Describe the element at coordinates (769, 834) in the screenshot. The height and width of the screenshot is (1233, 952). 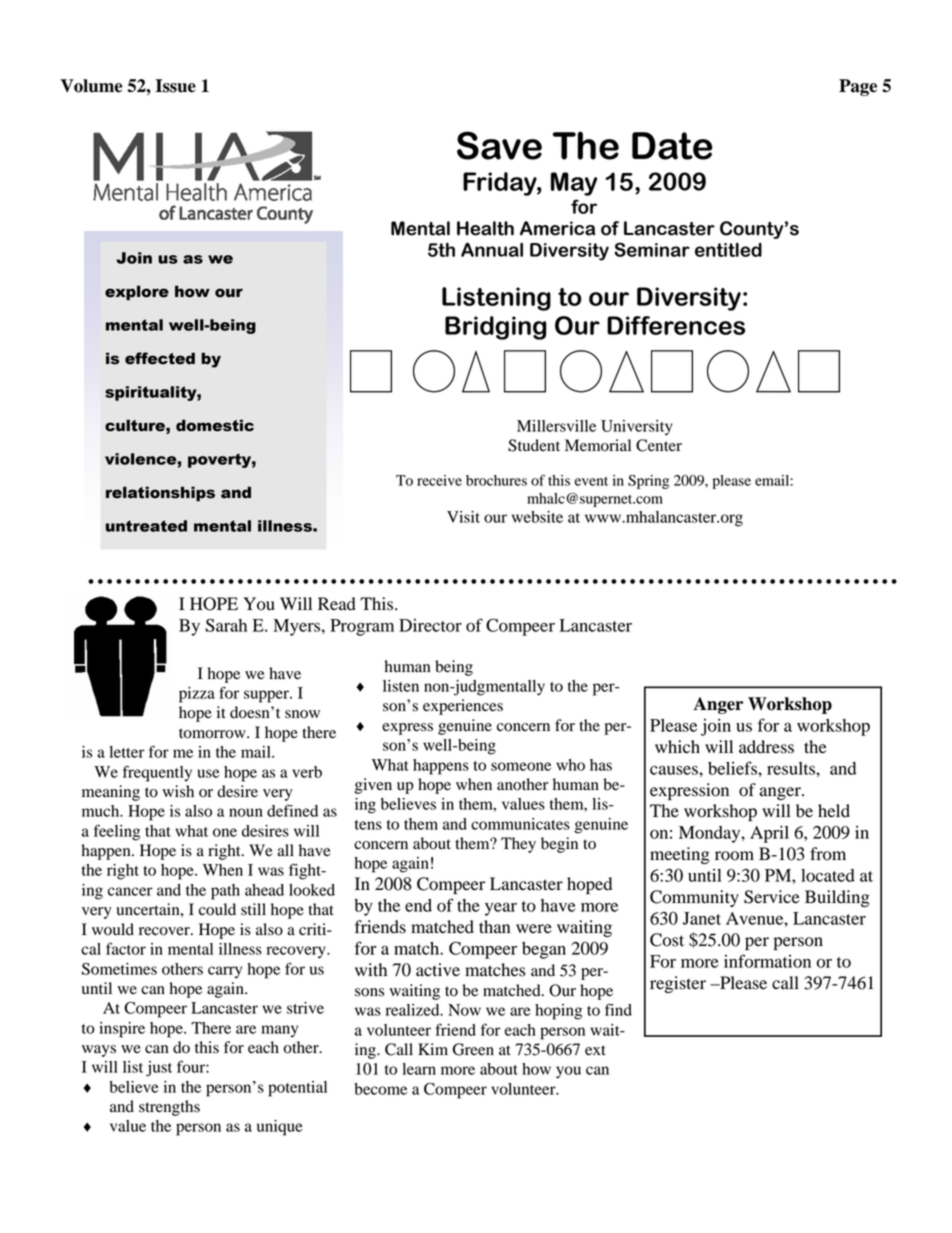
I see `April` at that location.
